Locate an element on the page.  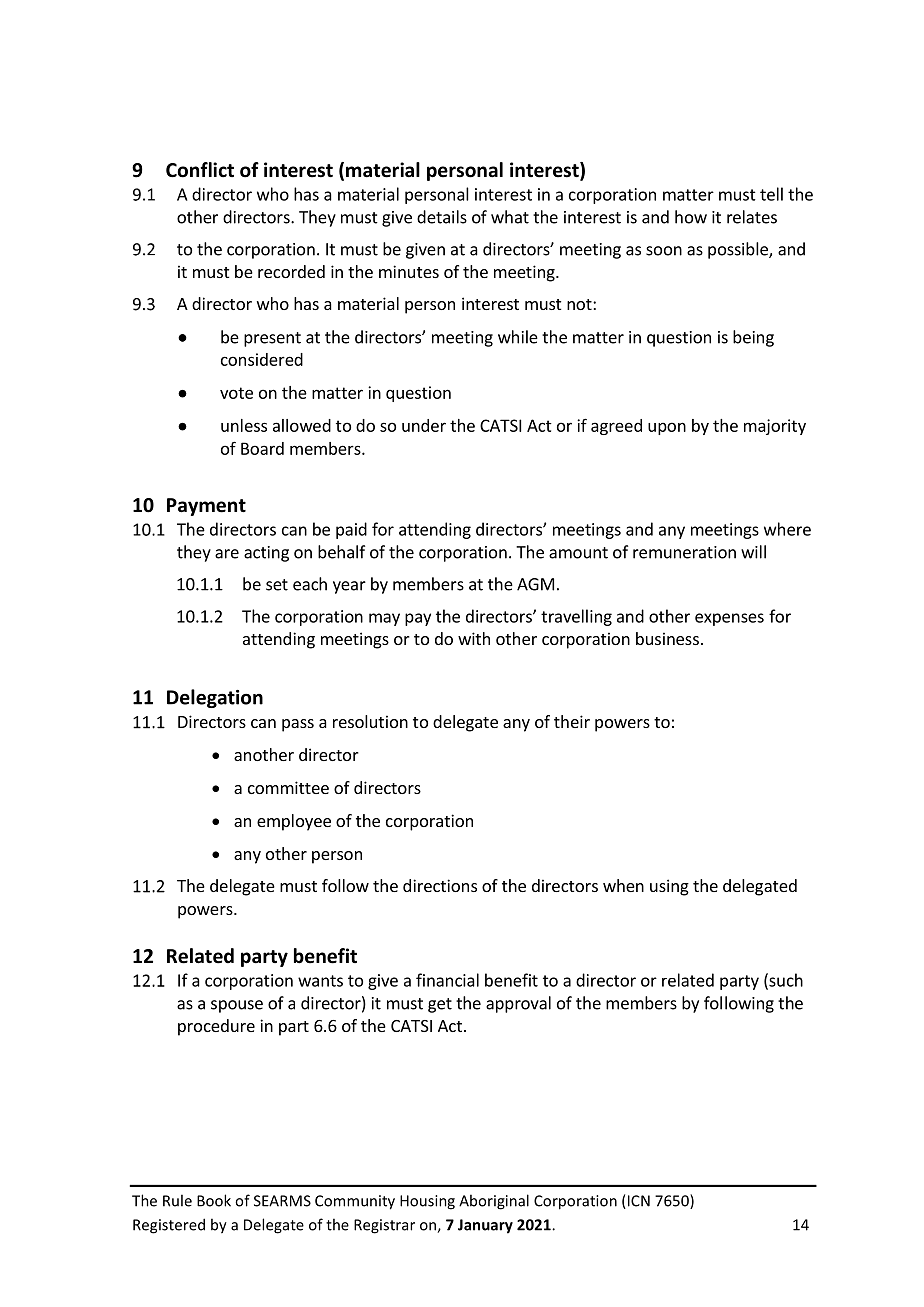
how is located at coordinates (691, 217).
